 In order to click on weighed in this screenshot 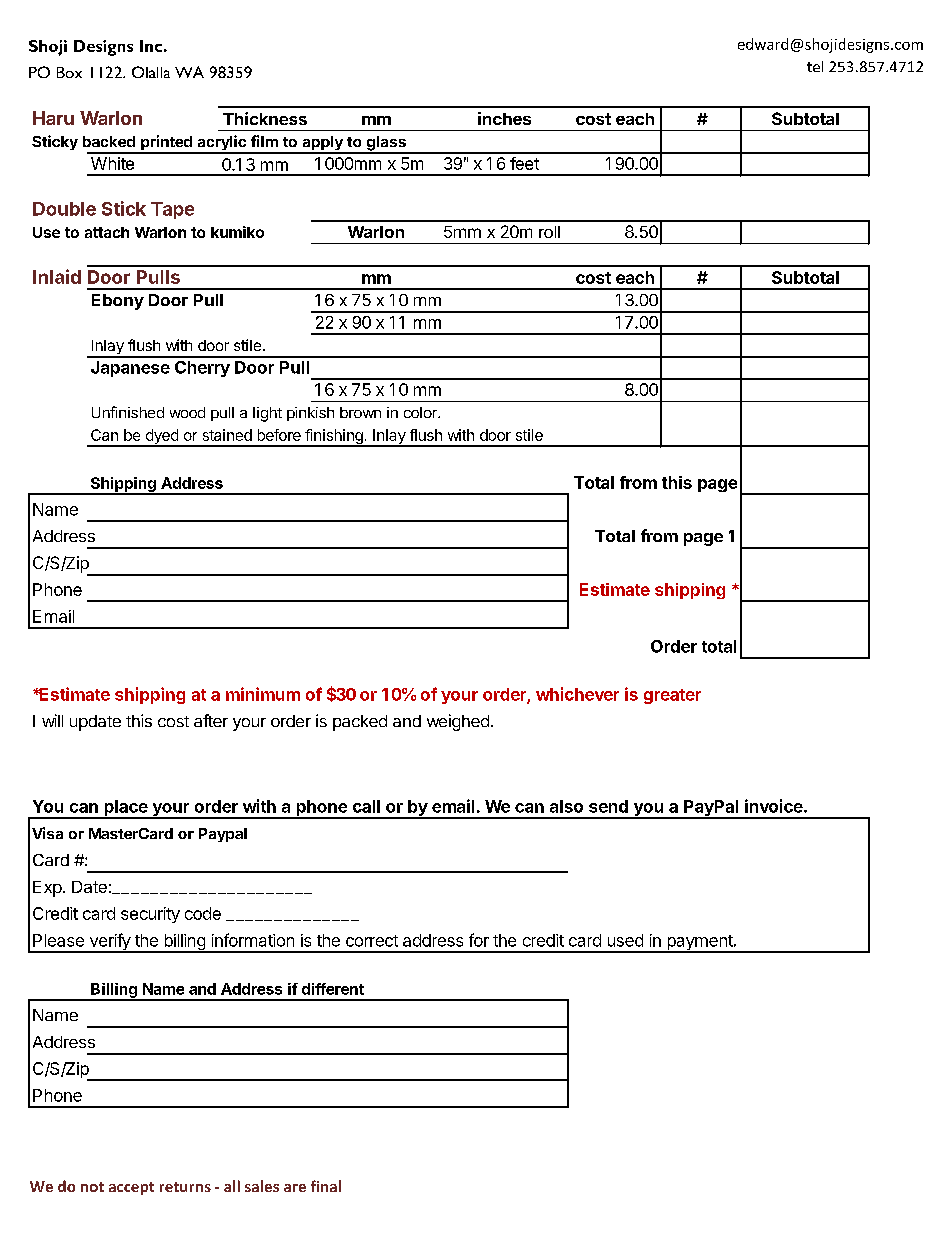, I will do `click(458, 722)`.
